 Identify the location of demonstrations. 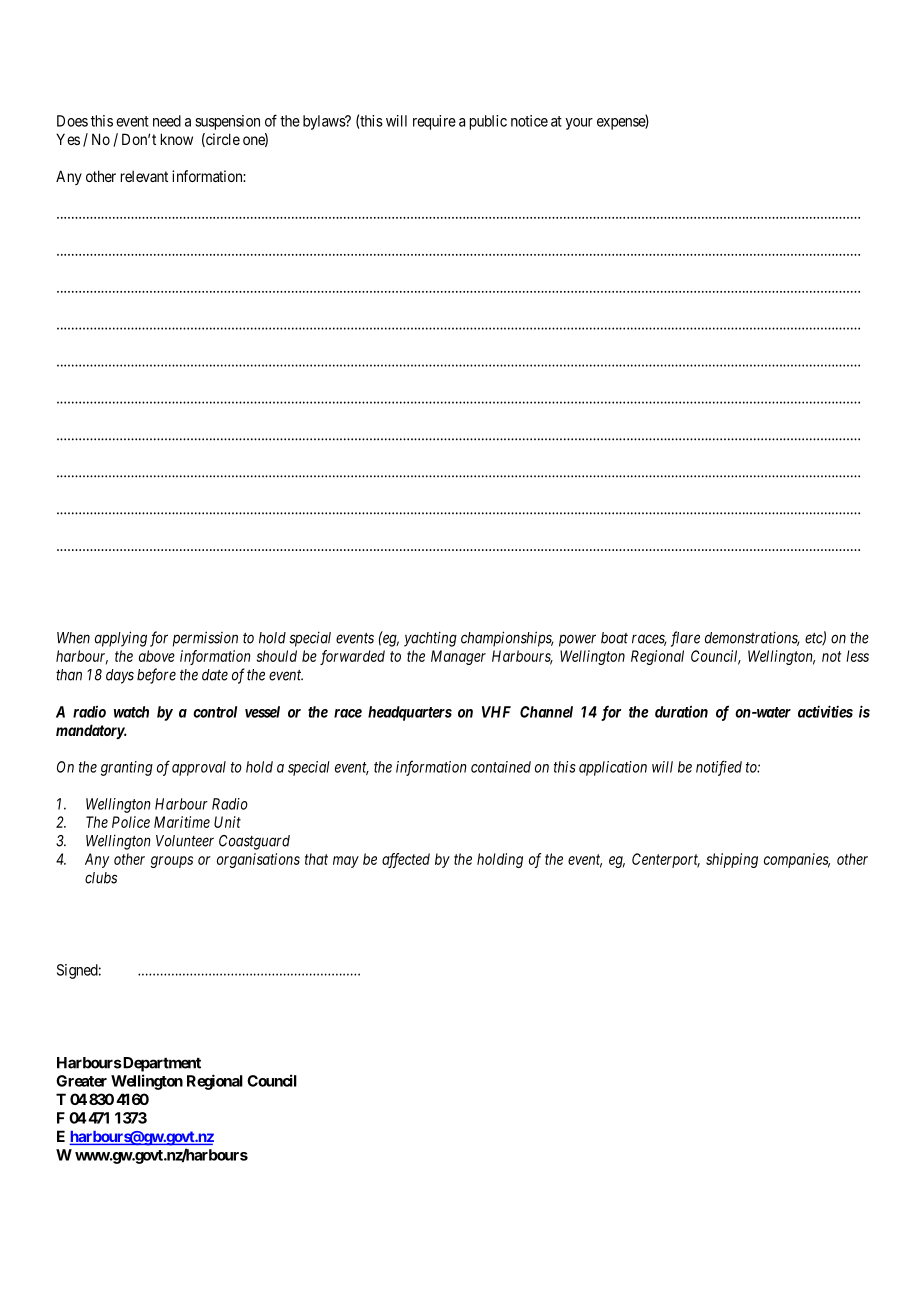
(752, 638).
